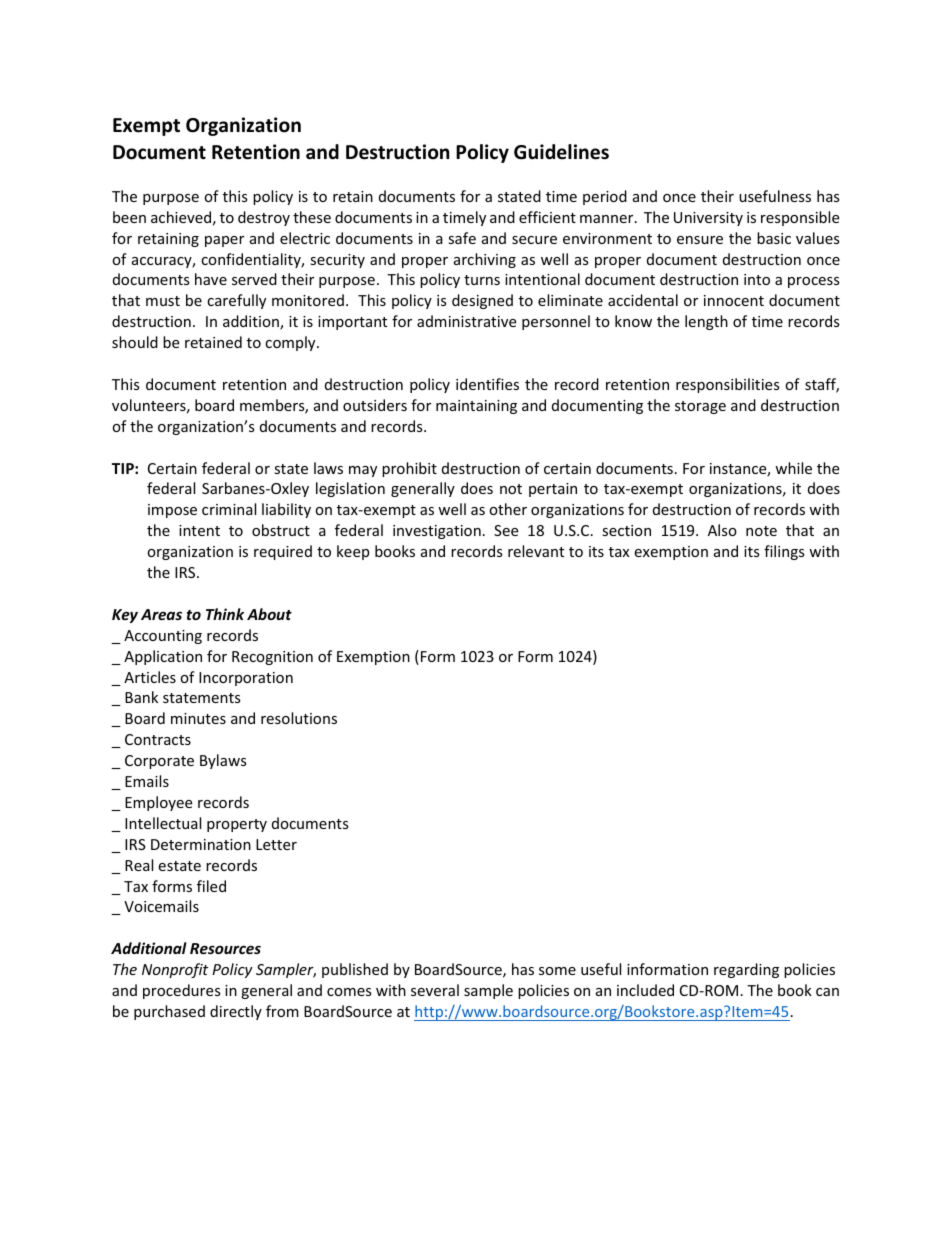 This screenshot has width=952, height=1233. I want to click on Think, so click(225, 614).
